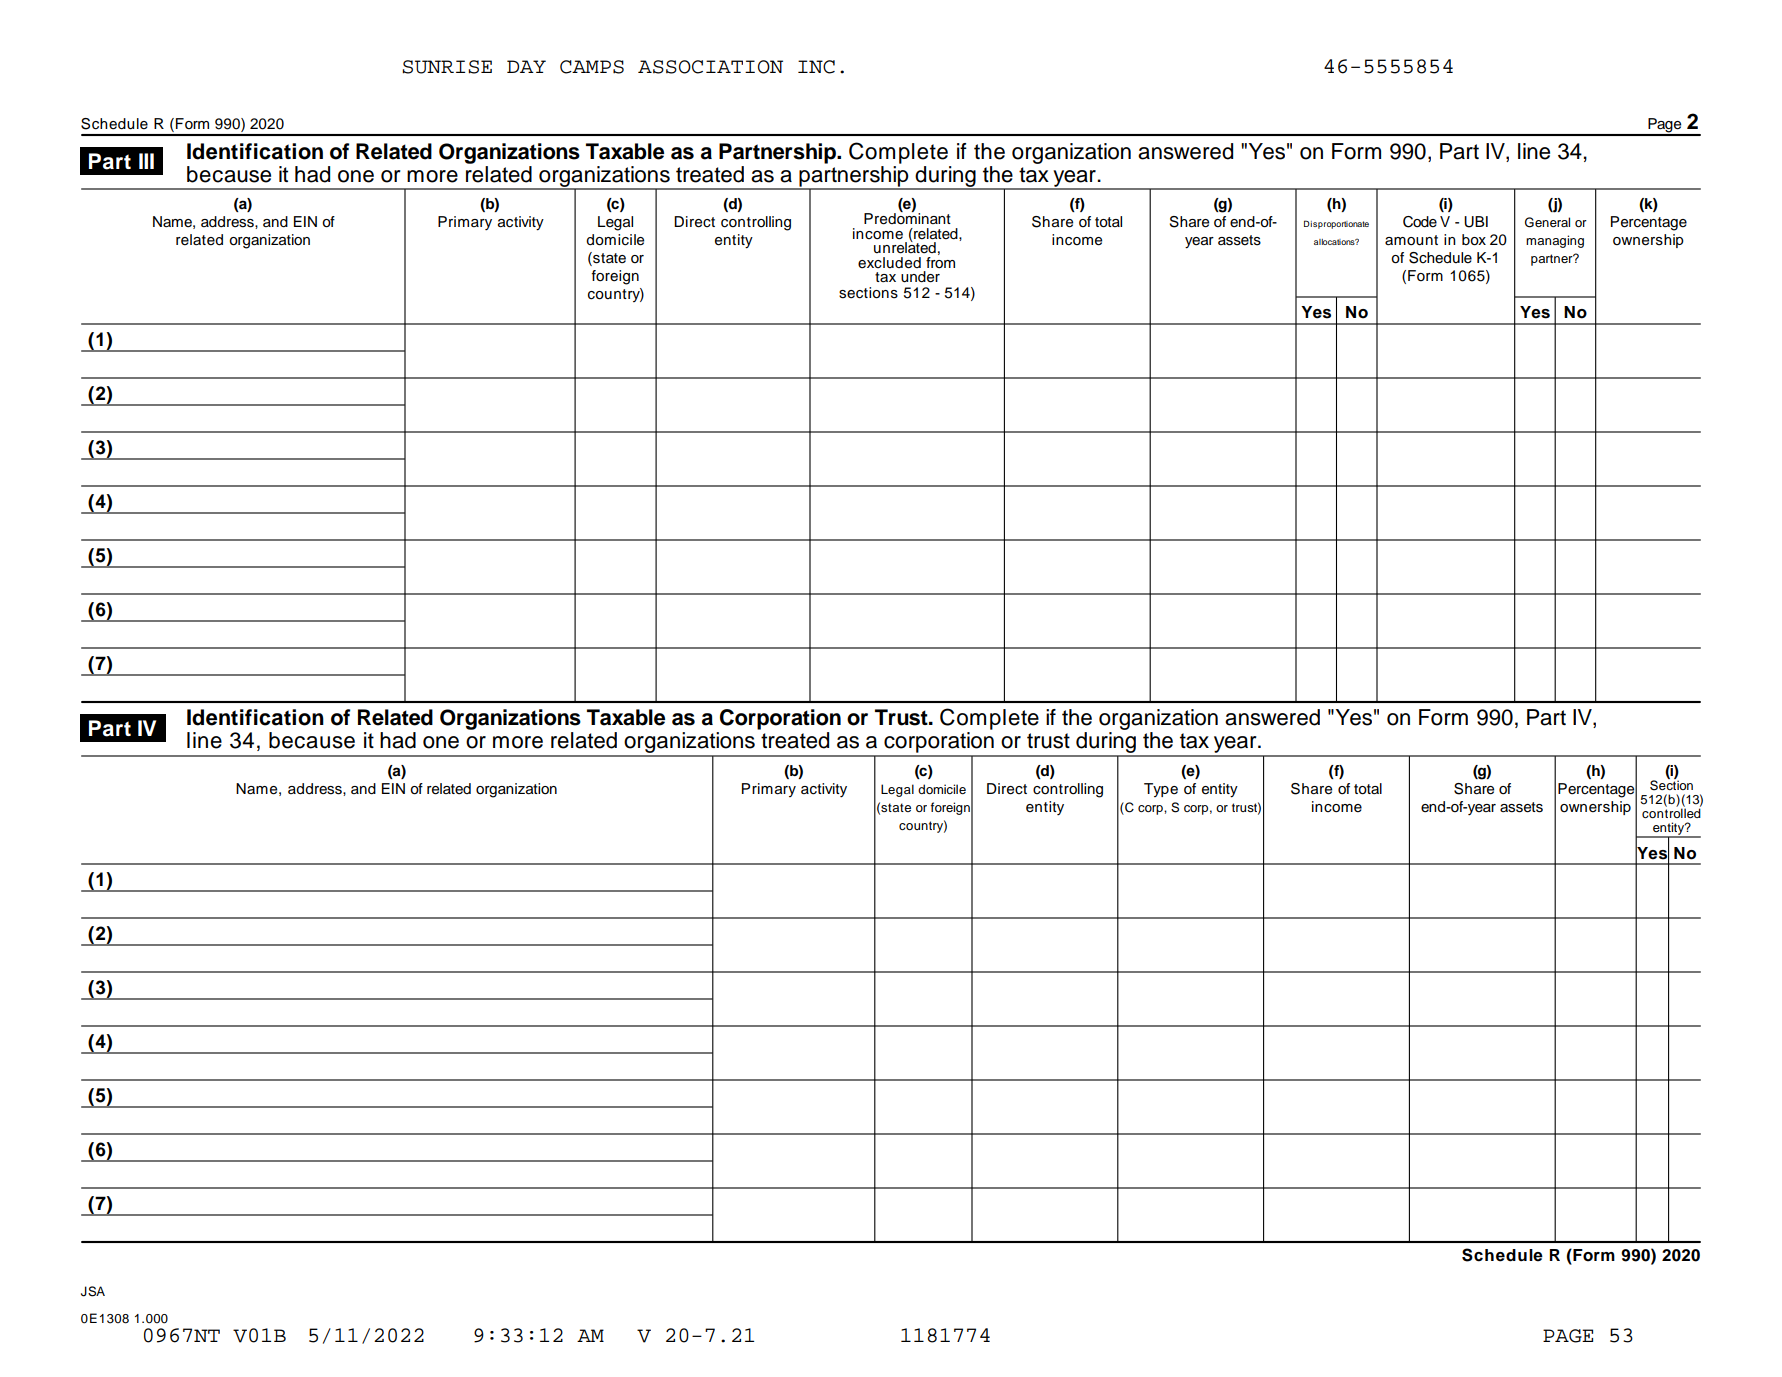  What do you see at coordinates (146, 161) in the document?
I see `III` at bounding box center [146, 161].
